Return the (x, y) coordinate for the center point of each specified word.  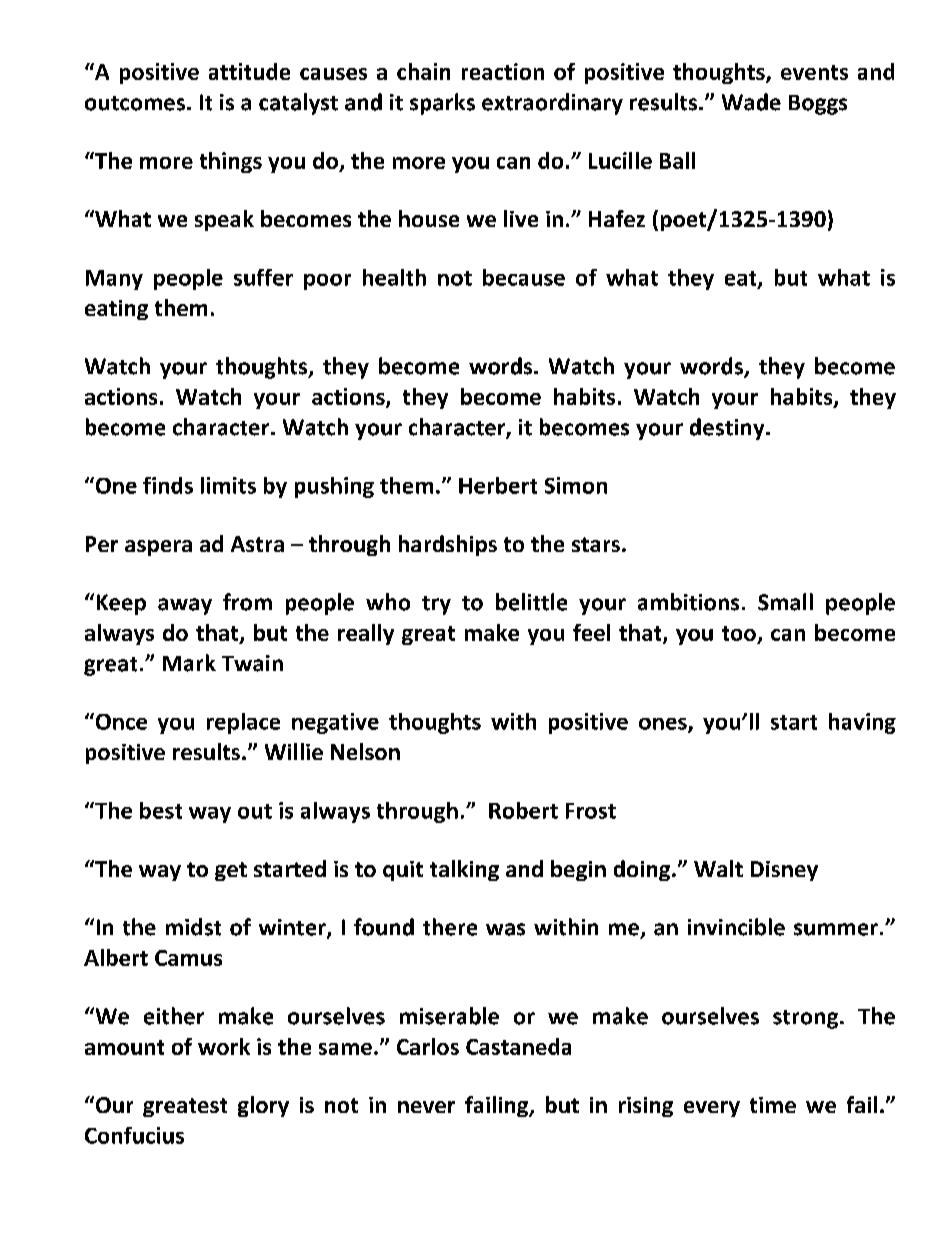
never (426, 1107)
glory (263, 1106)
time (773, 1105)
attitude (249, 71)
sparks (442, 104)
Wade (751, 102)
